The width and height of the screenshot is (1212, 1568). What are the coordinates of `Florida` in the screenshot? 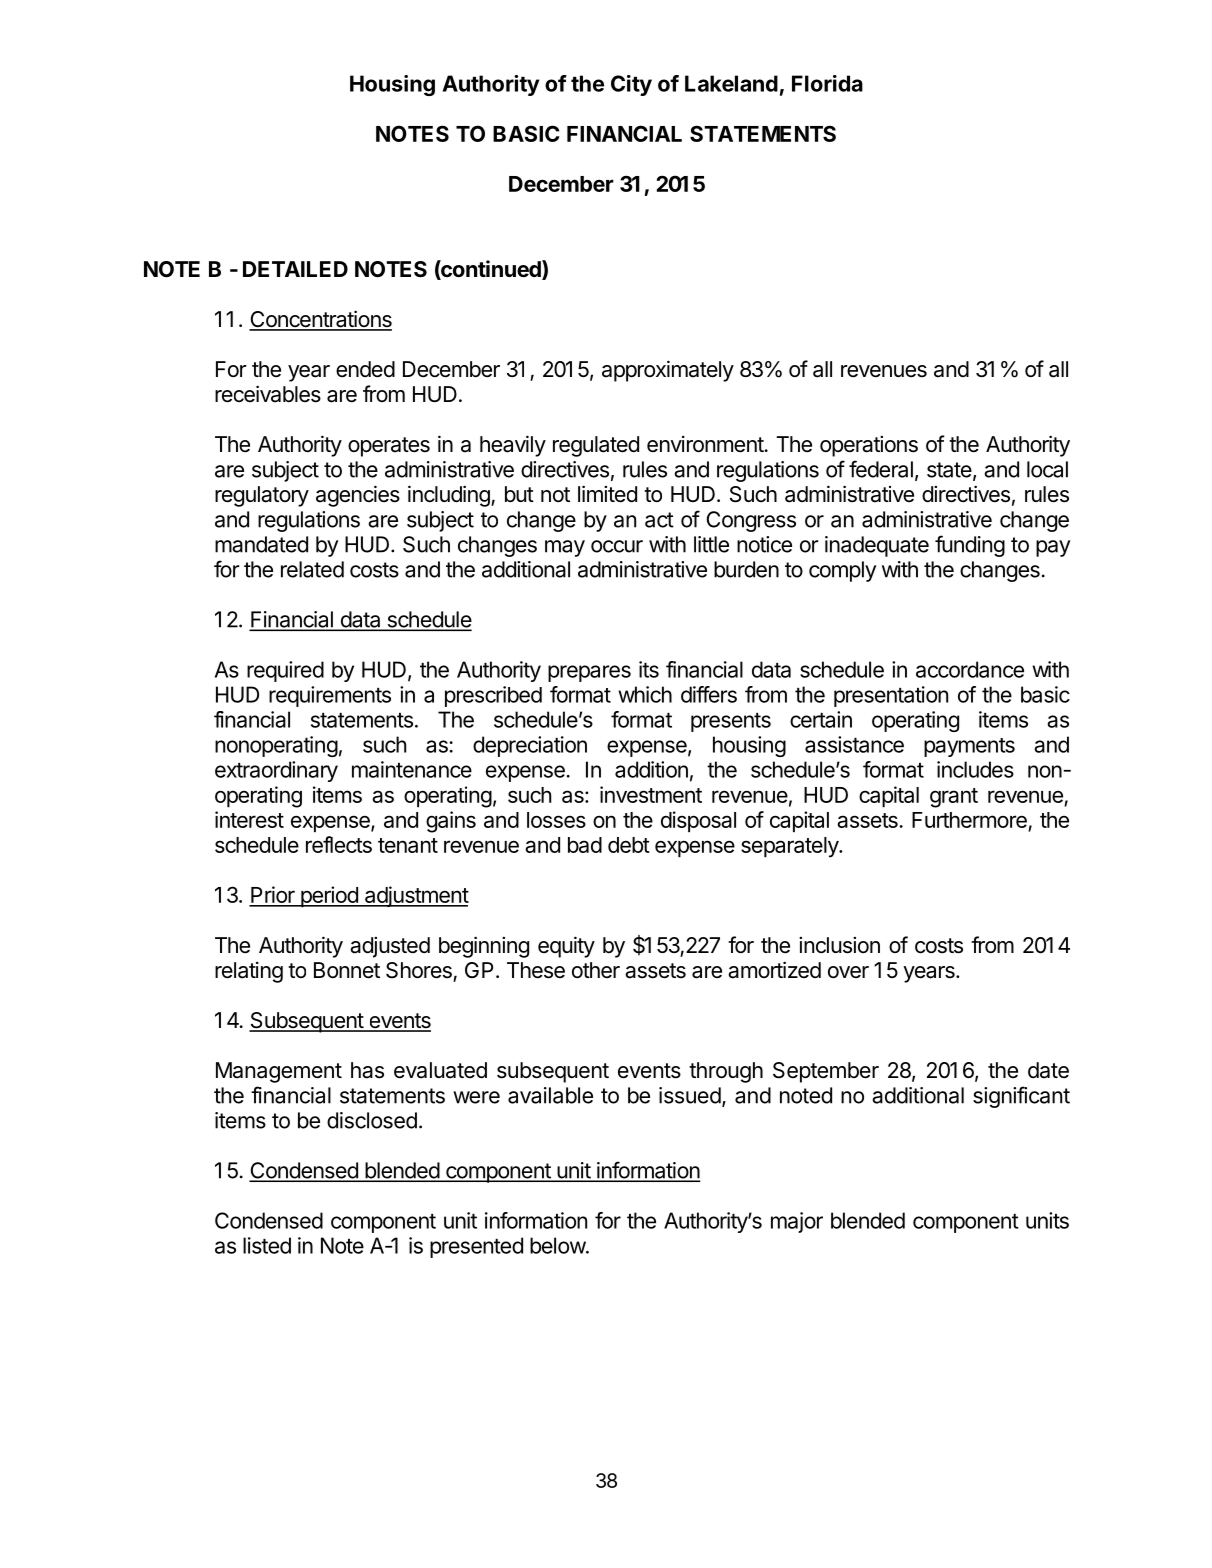 It's located at (827, 83).
